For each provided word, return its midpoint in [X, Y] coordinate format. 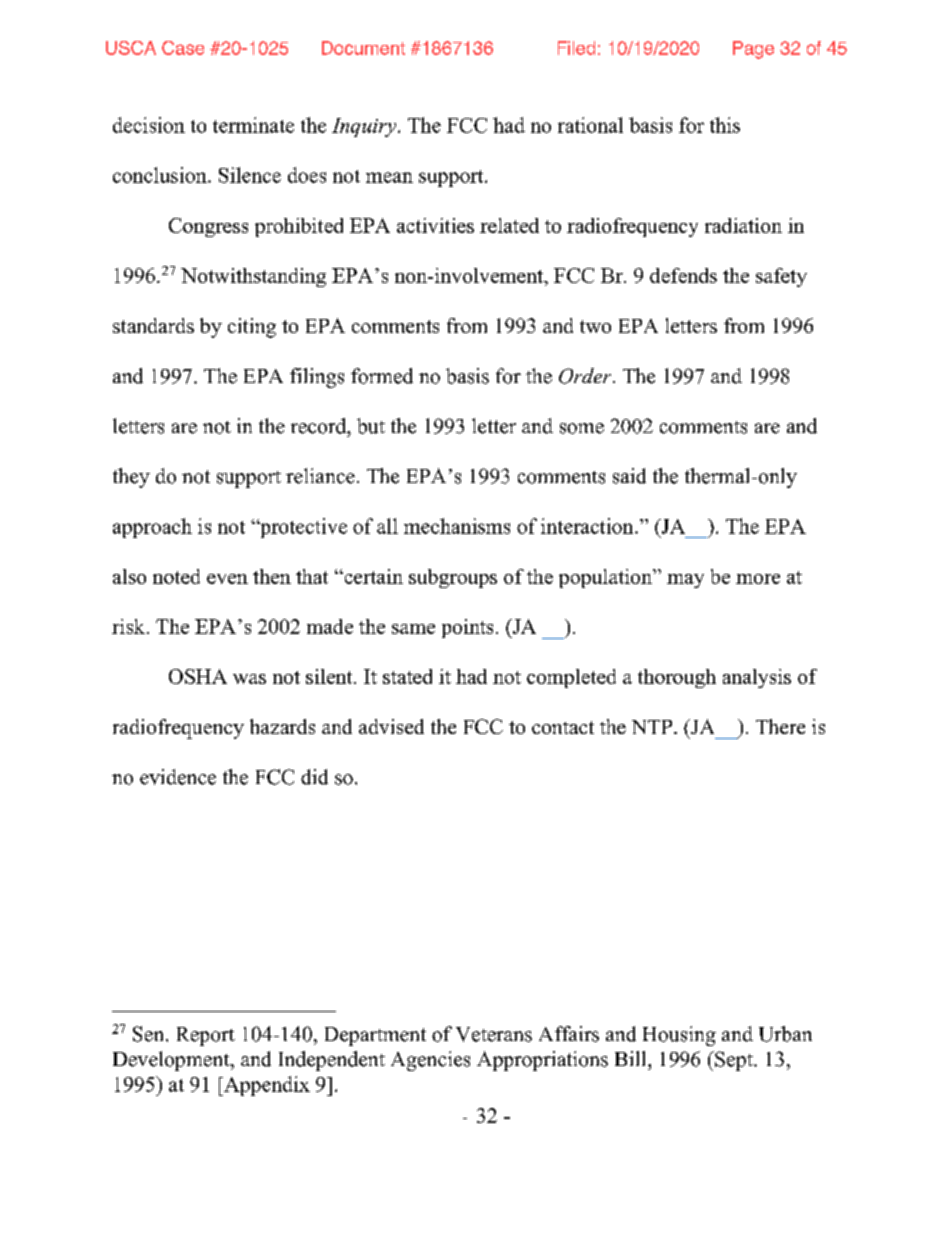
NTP [653, 727]
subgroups [453, 578]
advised [391, 726]
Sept [734, 1061]
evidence [178, 777]
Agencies [430, 1061]
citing [252, 328]
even [227, 579]
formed [382, 376]
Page [753, 50]
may [685, 581]
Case [183, 48]
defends [683, 275]
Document [363, 48]
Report [206, 1036]
